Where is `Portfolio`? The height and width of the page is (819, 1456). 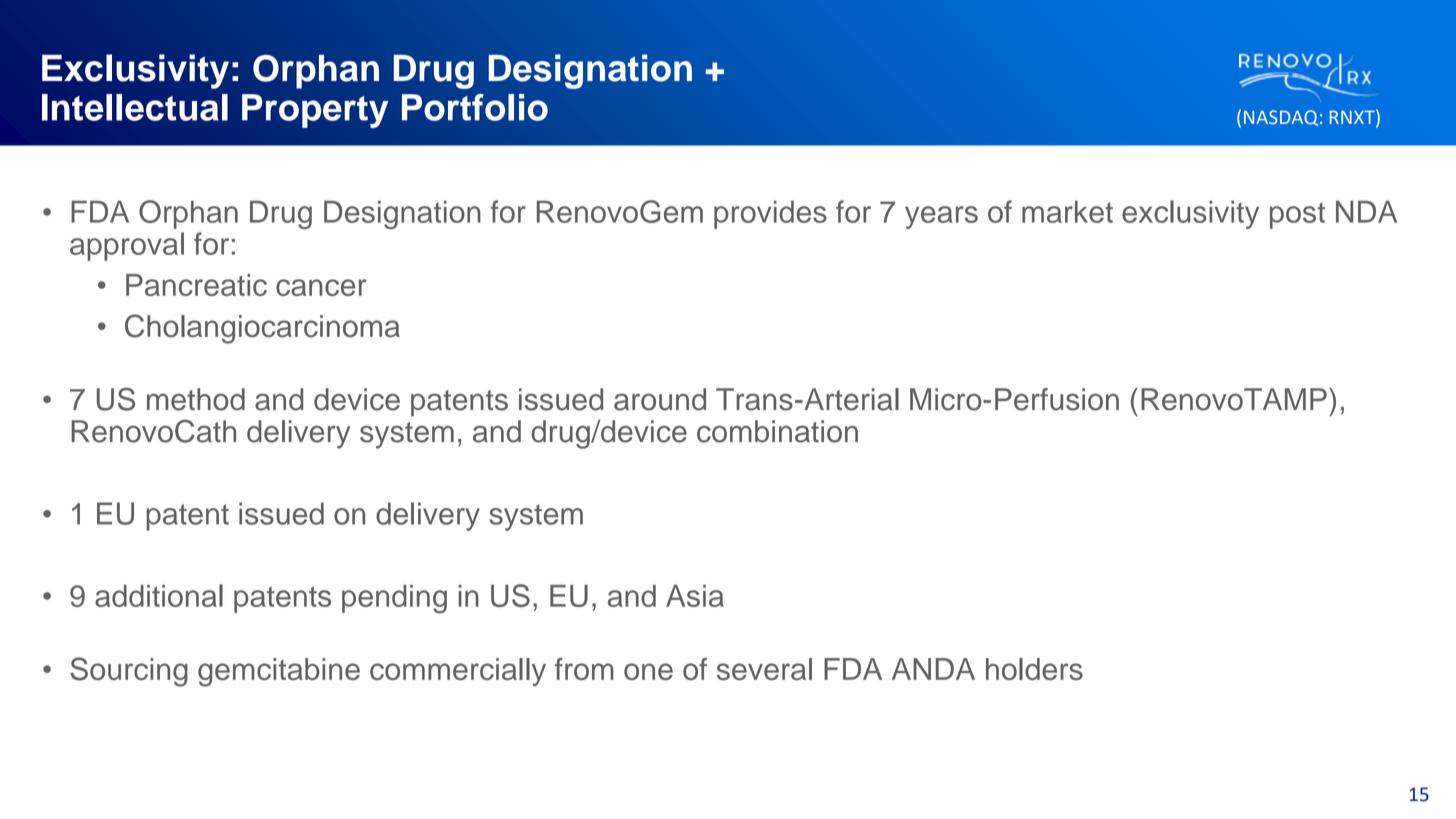 Portfolio is located at coordinates (475, 107).
